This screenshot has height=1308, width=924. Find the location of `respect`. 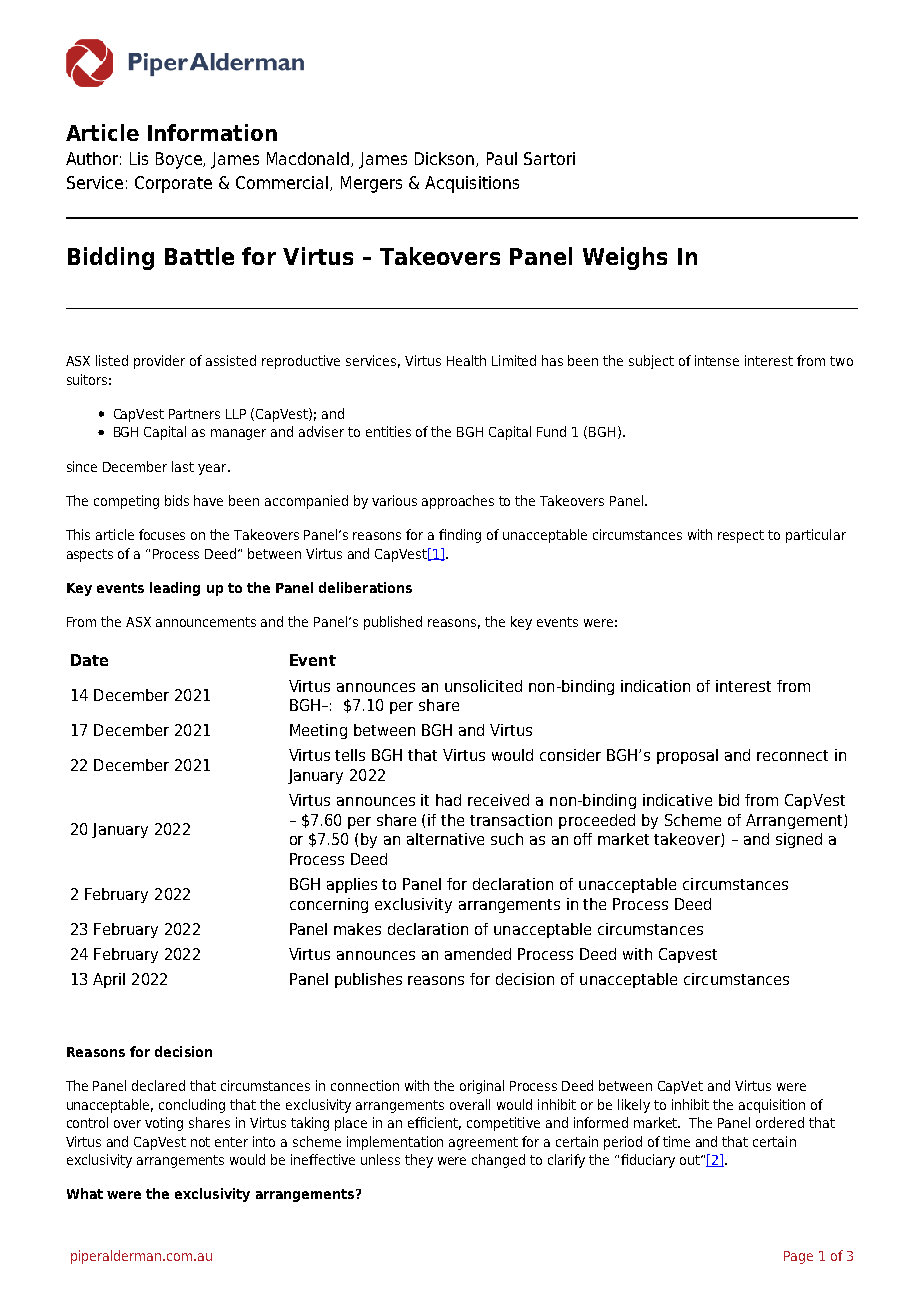

respect is located at coordinates (741, 536).
